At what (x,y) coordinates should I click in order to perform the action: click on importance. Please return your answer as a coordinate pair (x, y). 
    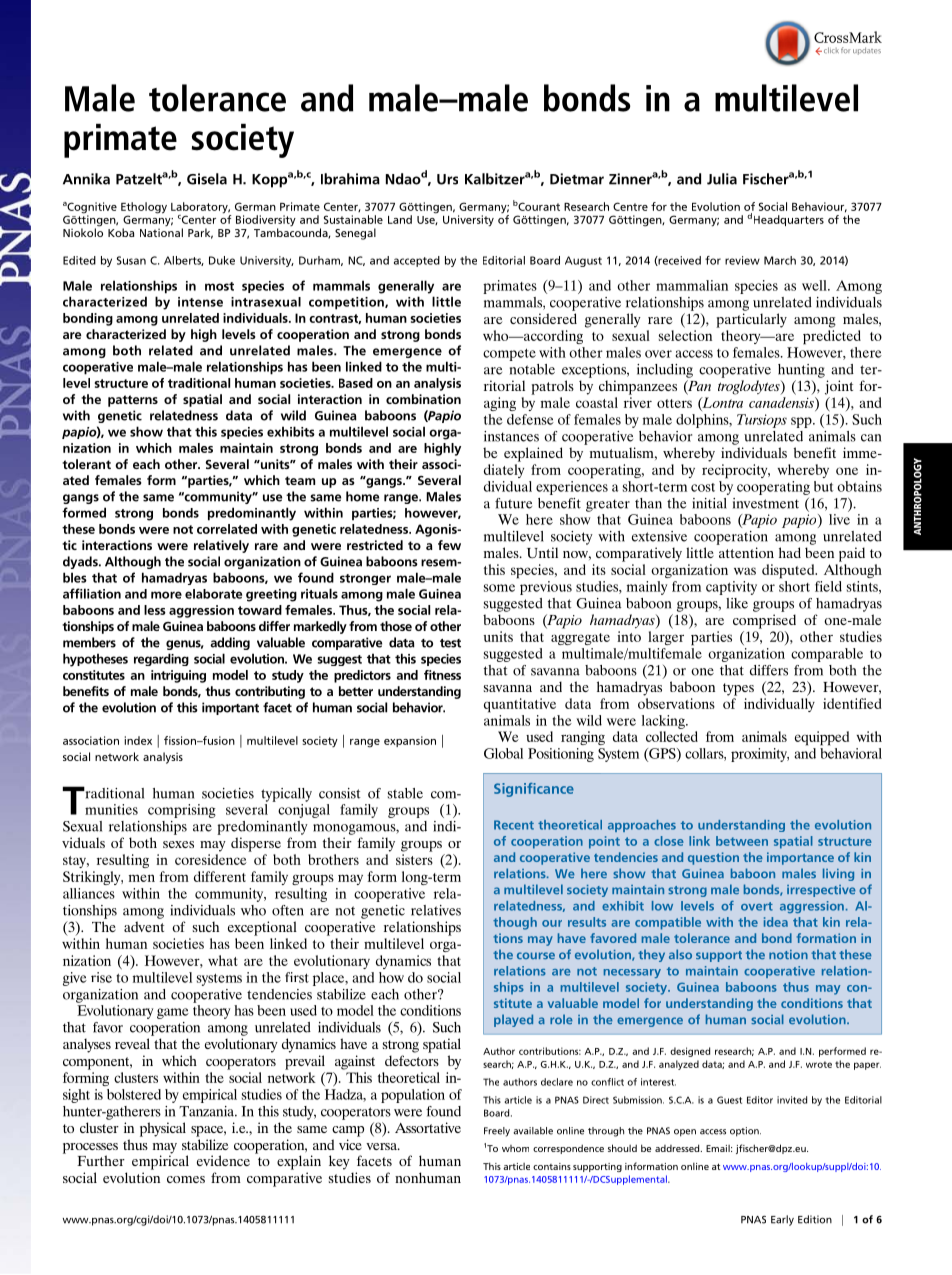
    Looking at the image, I should click on (800, 858).
